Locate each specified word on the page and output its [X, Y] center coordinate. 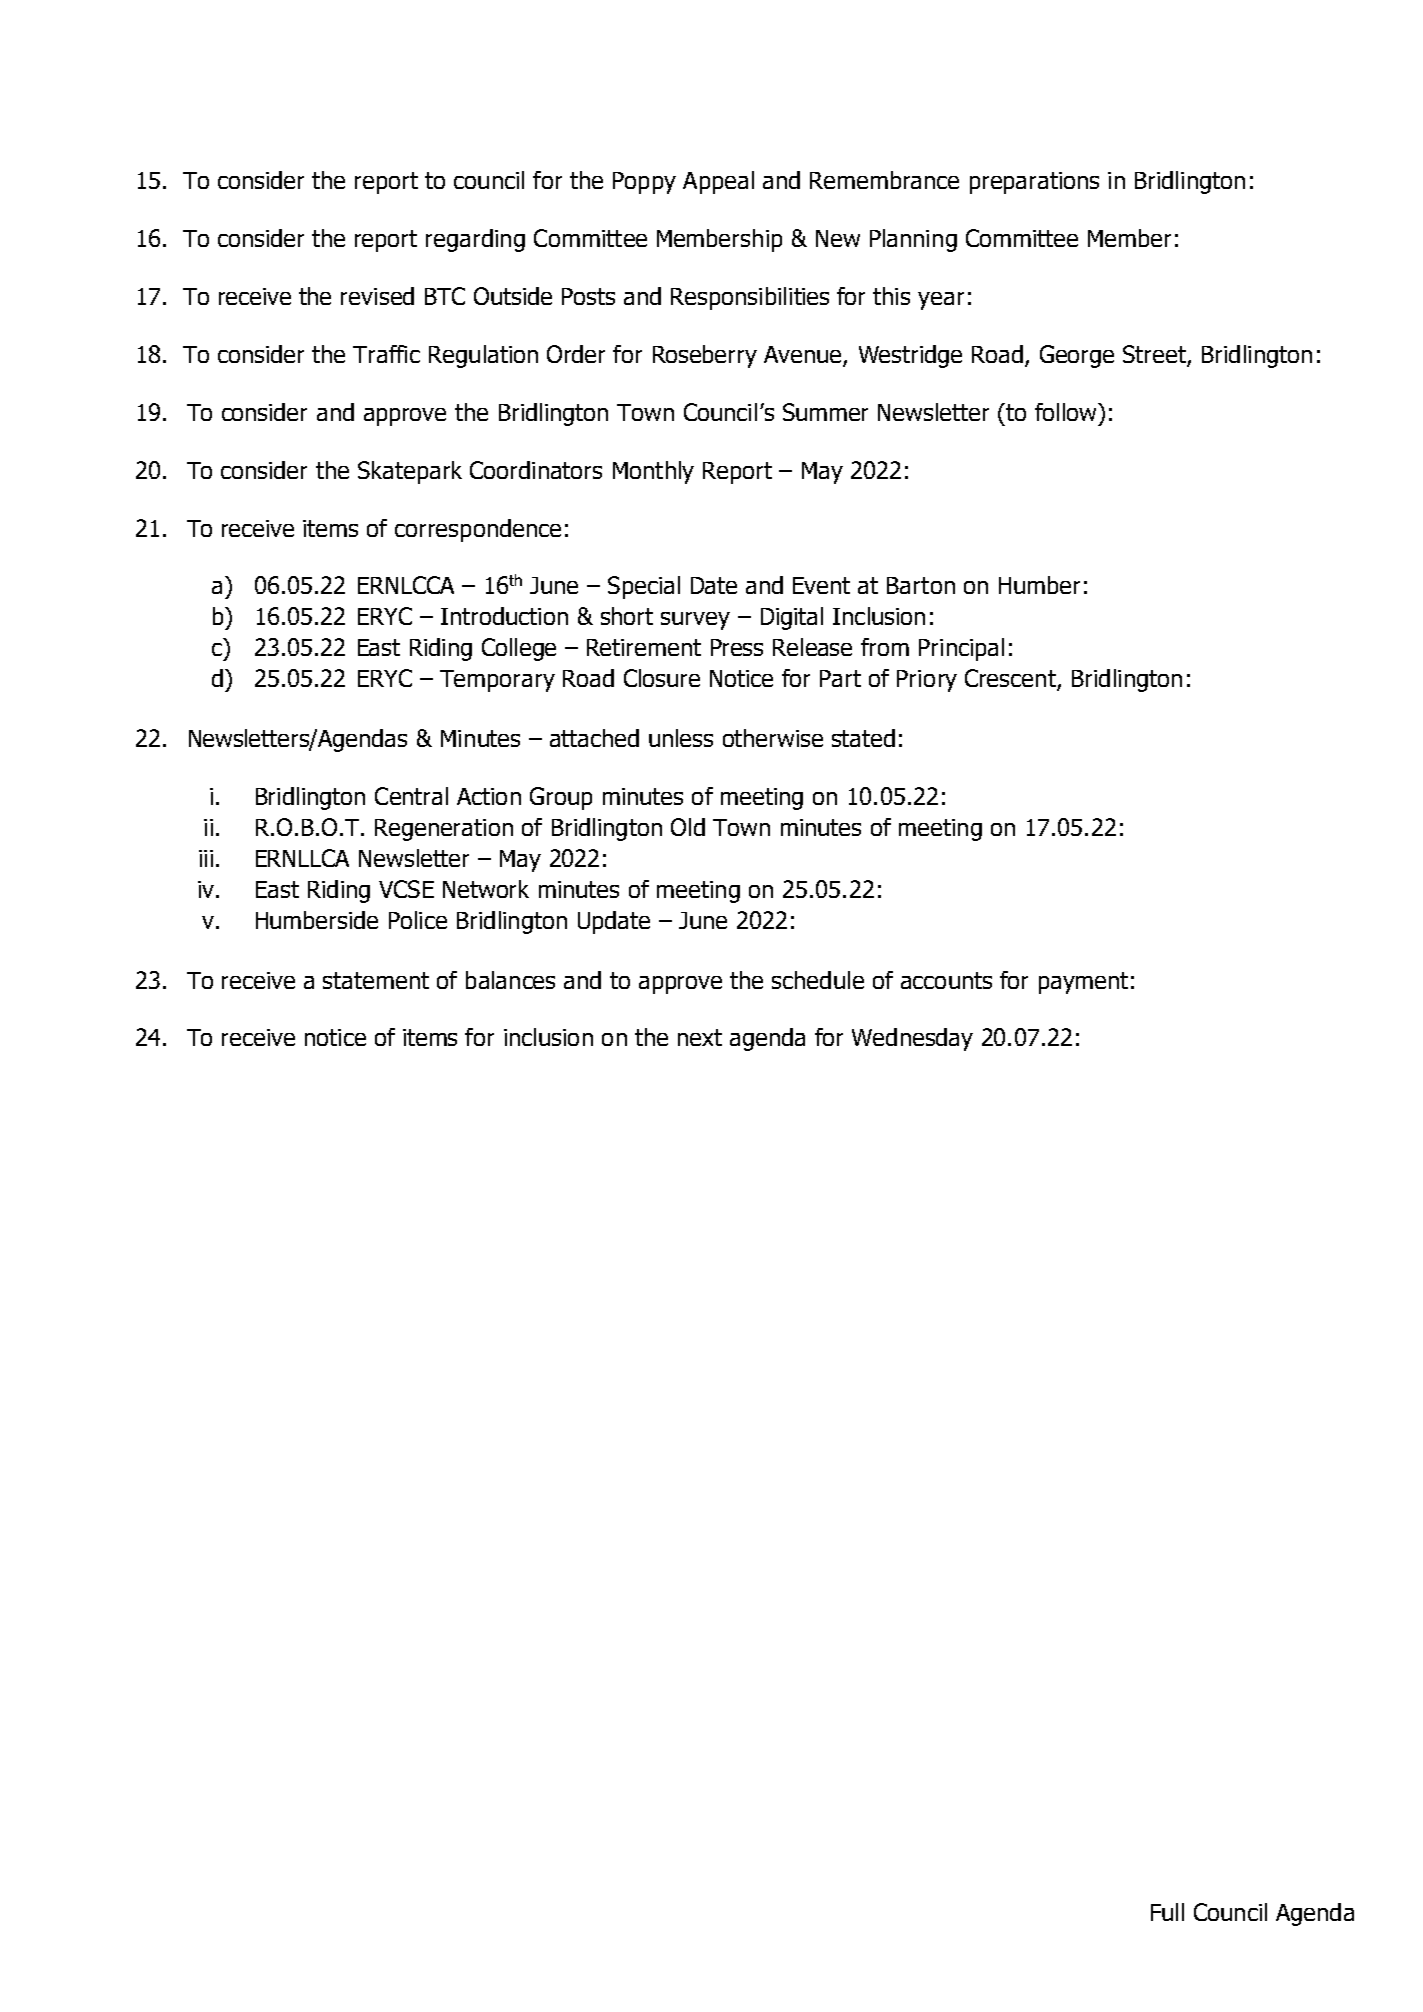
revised [377, 296]
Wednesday [912, 1039]
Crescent [1011, 679]
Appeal [718, 182]
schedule [818, 980]
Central [411, 796]
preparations [1034, 183]
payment [1083, 983]
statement [376, 980]
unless [681, 738]
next [700, 1037]
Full [1167, 1912]
